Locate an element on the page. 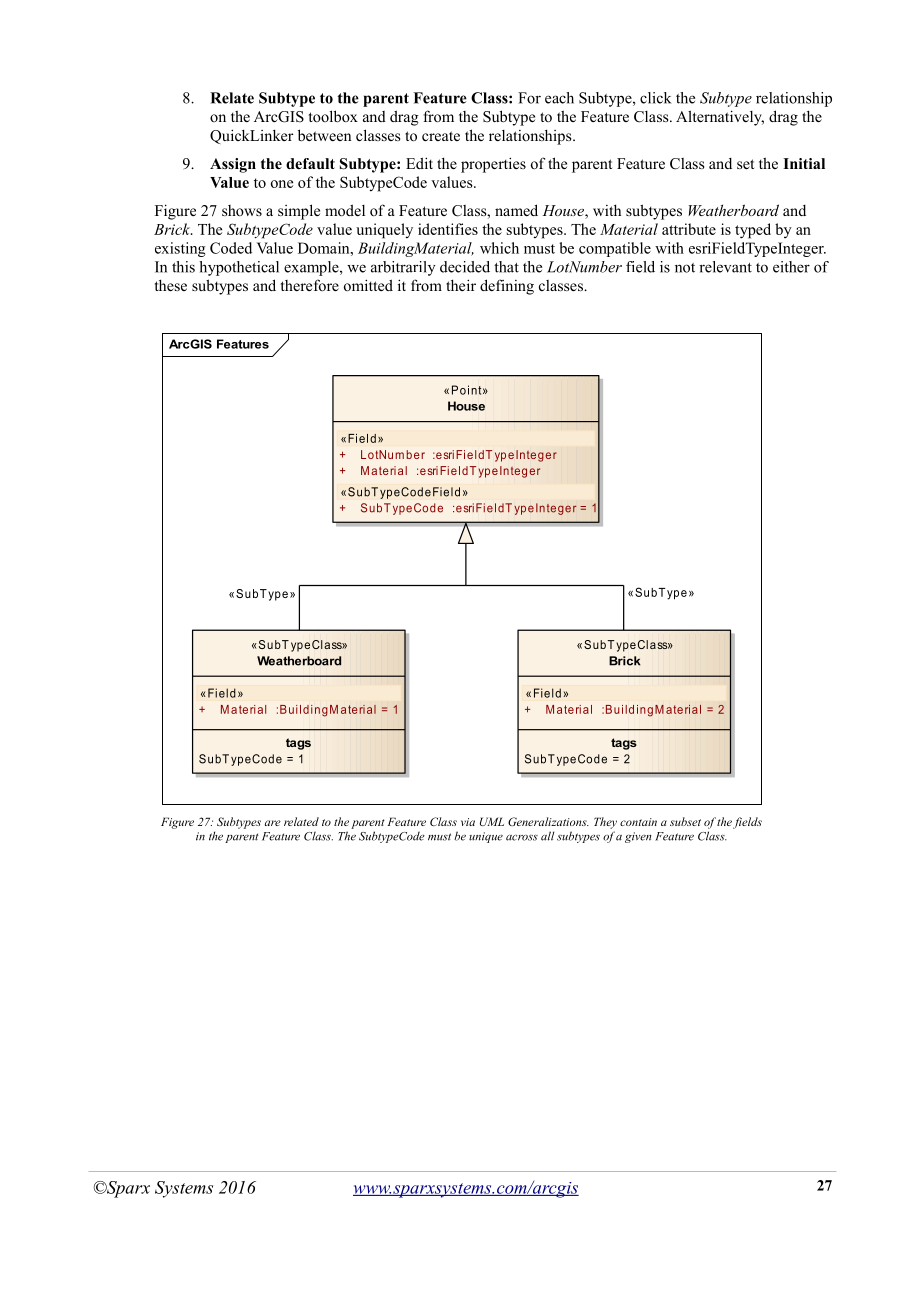 Image resolution: width=924 pixels, height=1308 pixels. click is located at coordinates (655, 98).
